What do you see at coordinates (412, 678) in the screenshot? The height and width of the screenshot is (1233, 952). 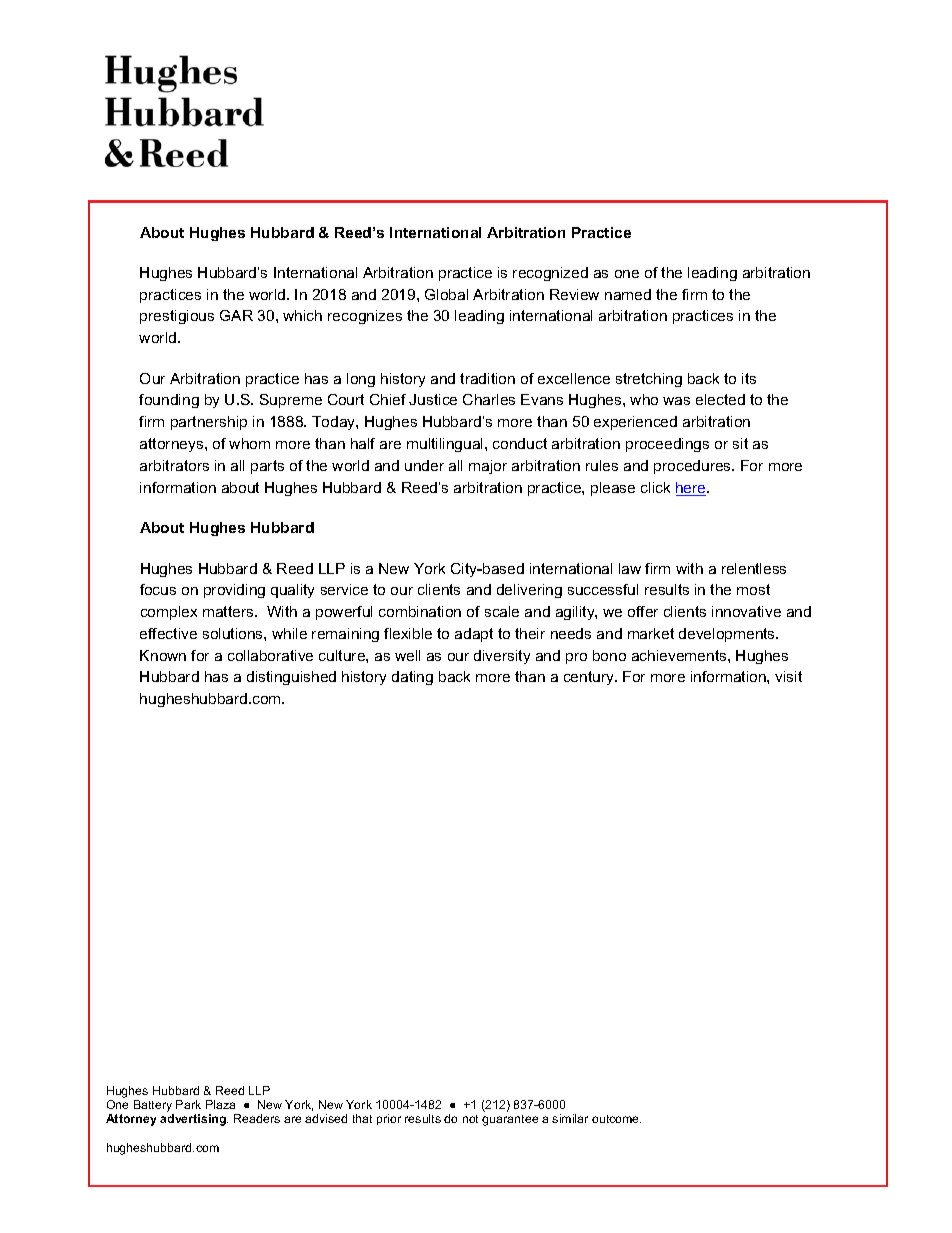 I see `dating` at bounding box center [412, 678].
